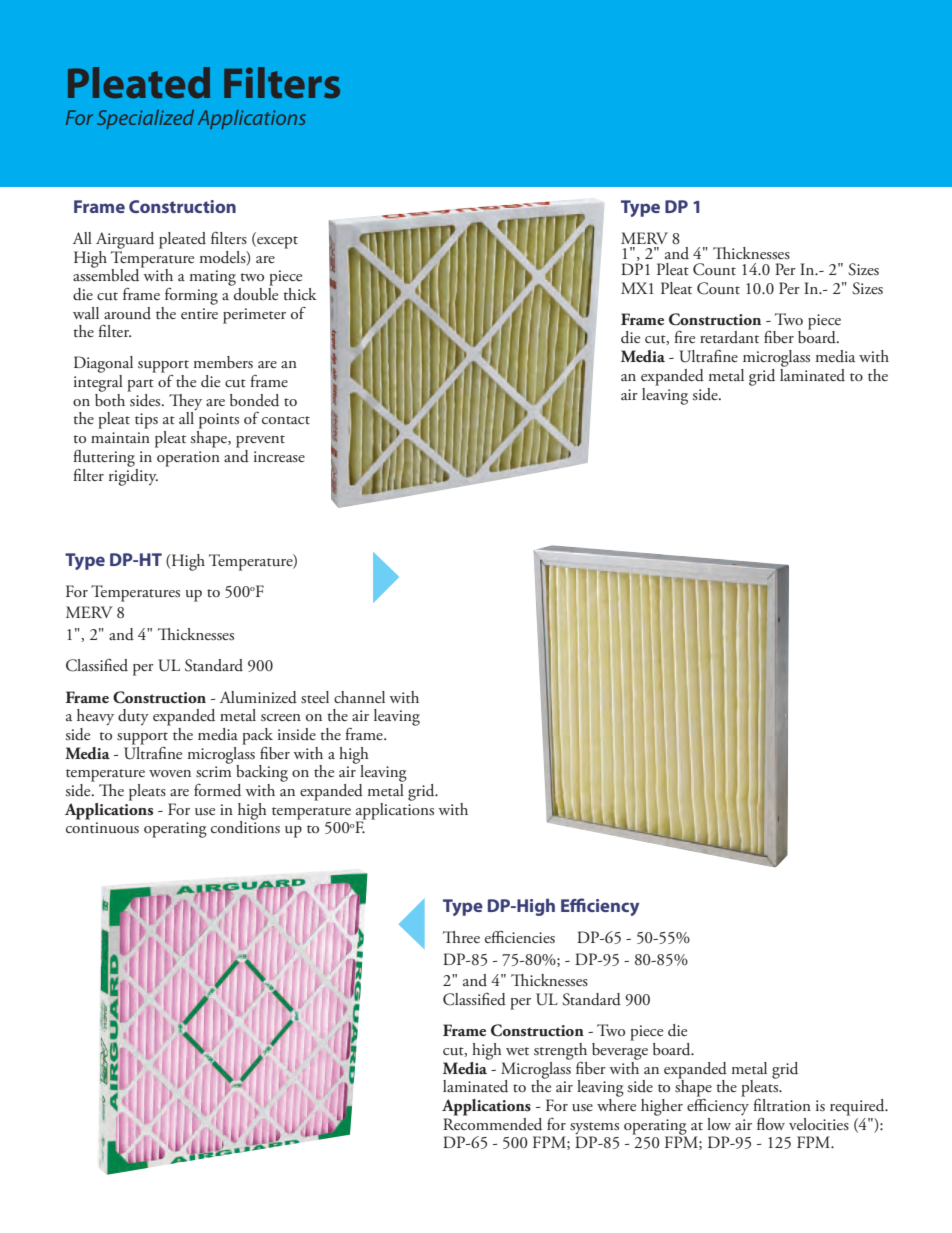  I want to click on duty, so click(133, 717).
